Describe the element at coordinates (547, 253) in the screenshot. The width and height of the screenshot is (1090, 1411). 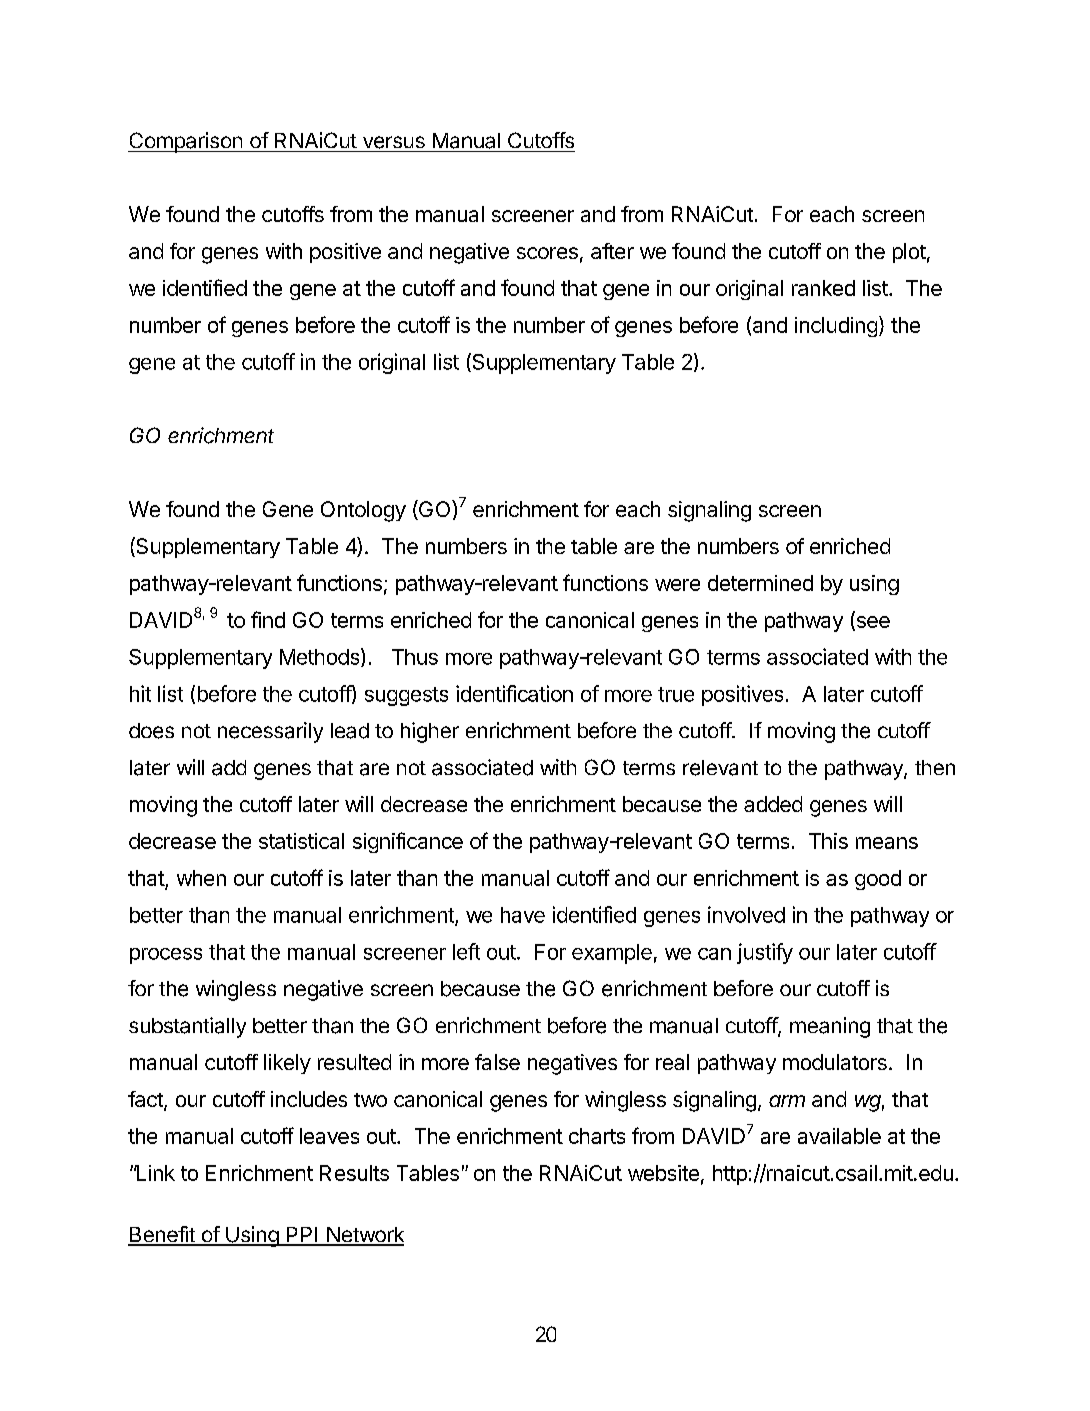
I see `scores` at that location.
